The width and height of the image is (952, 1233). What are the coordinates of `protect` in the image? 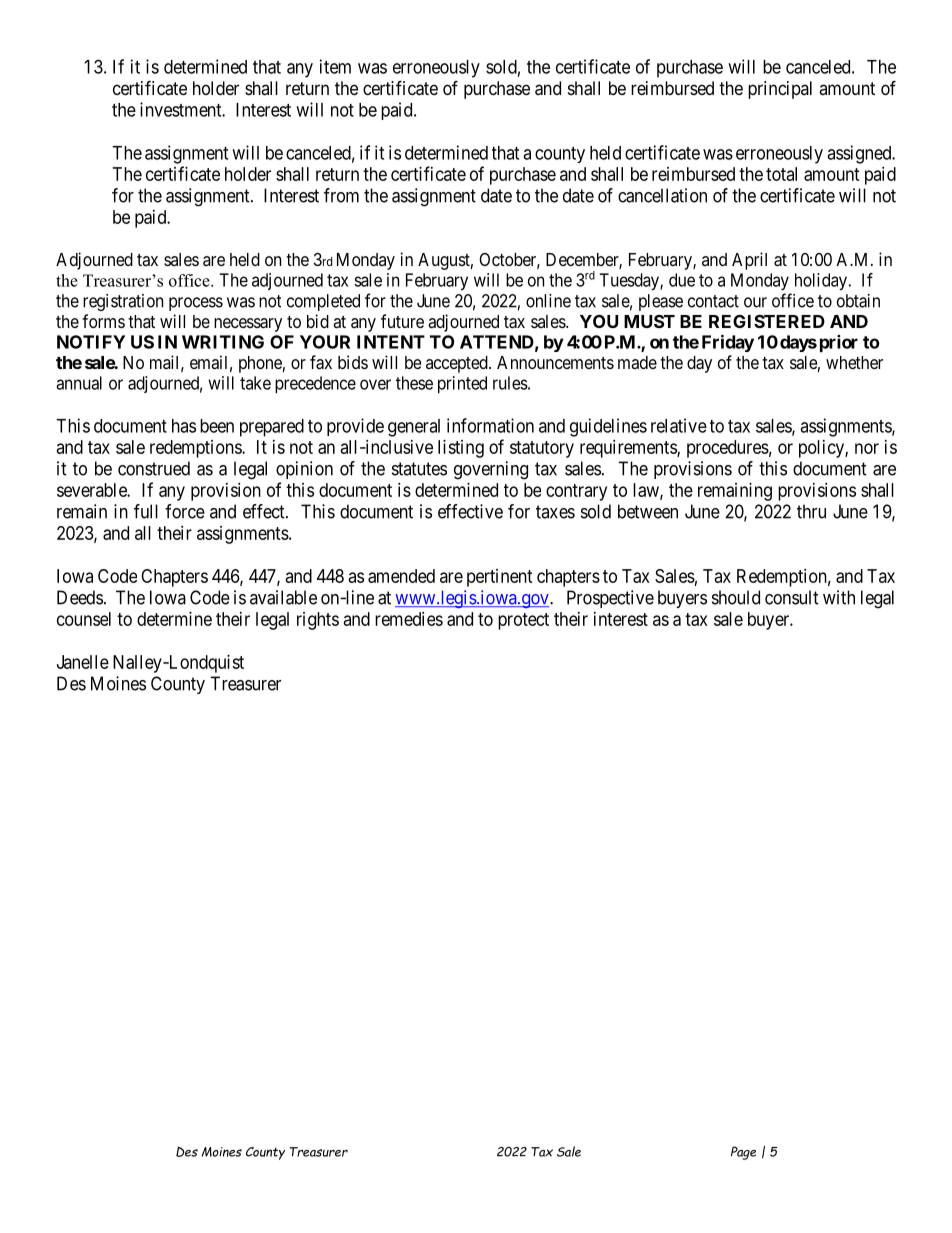 It's located at (523, 621).
